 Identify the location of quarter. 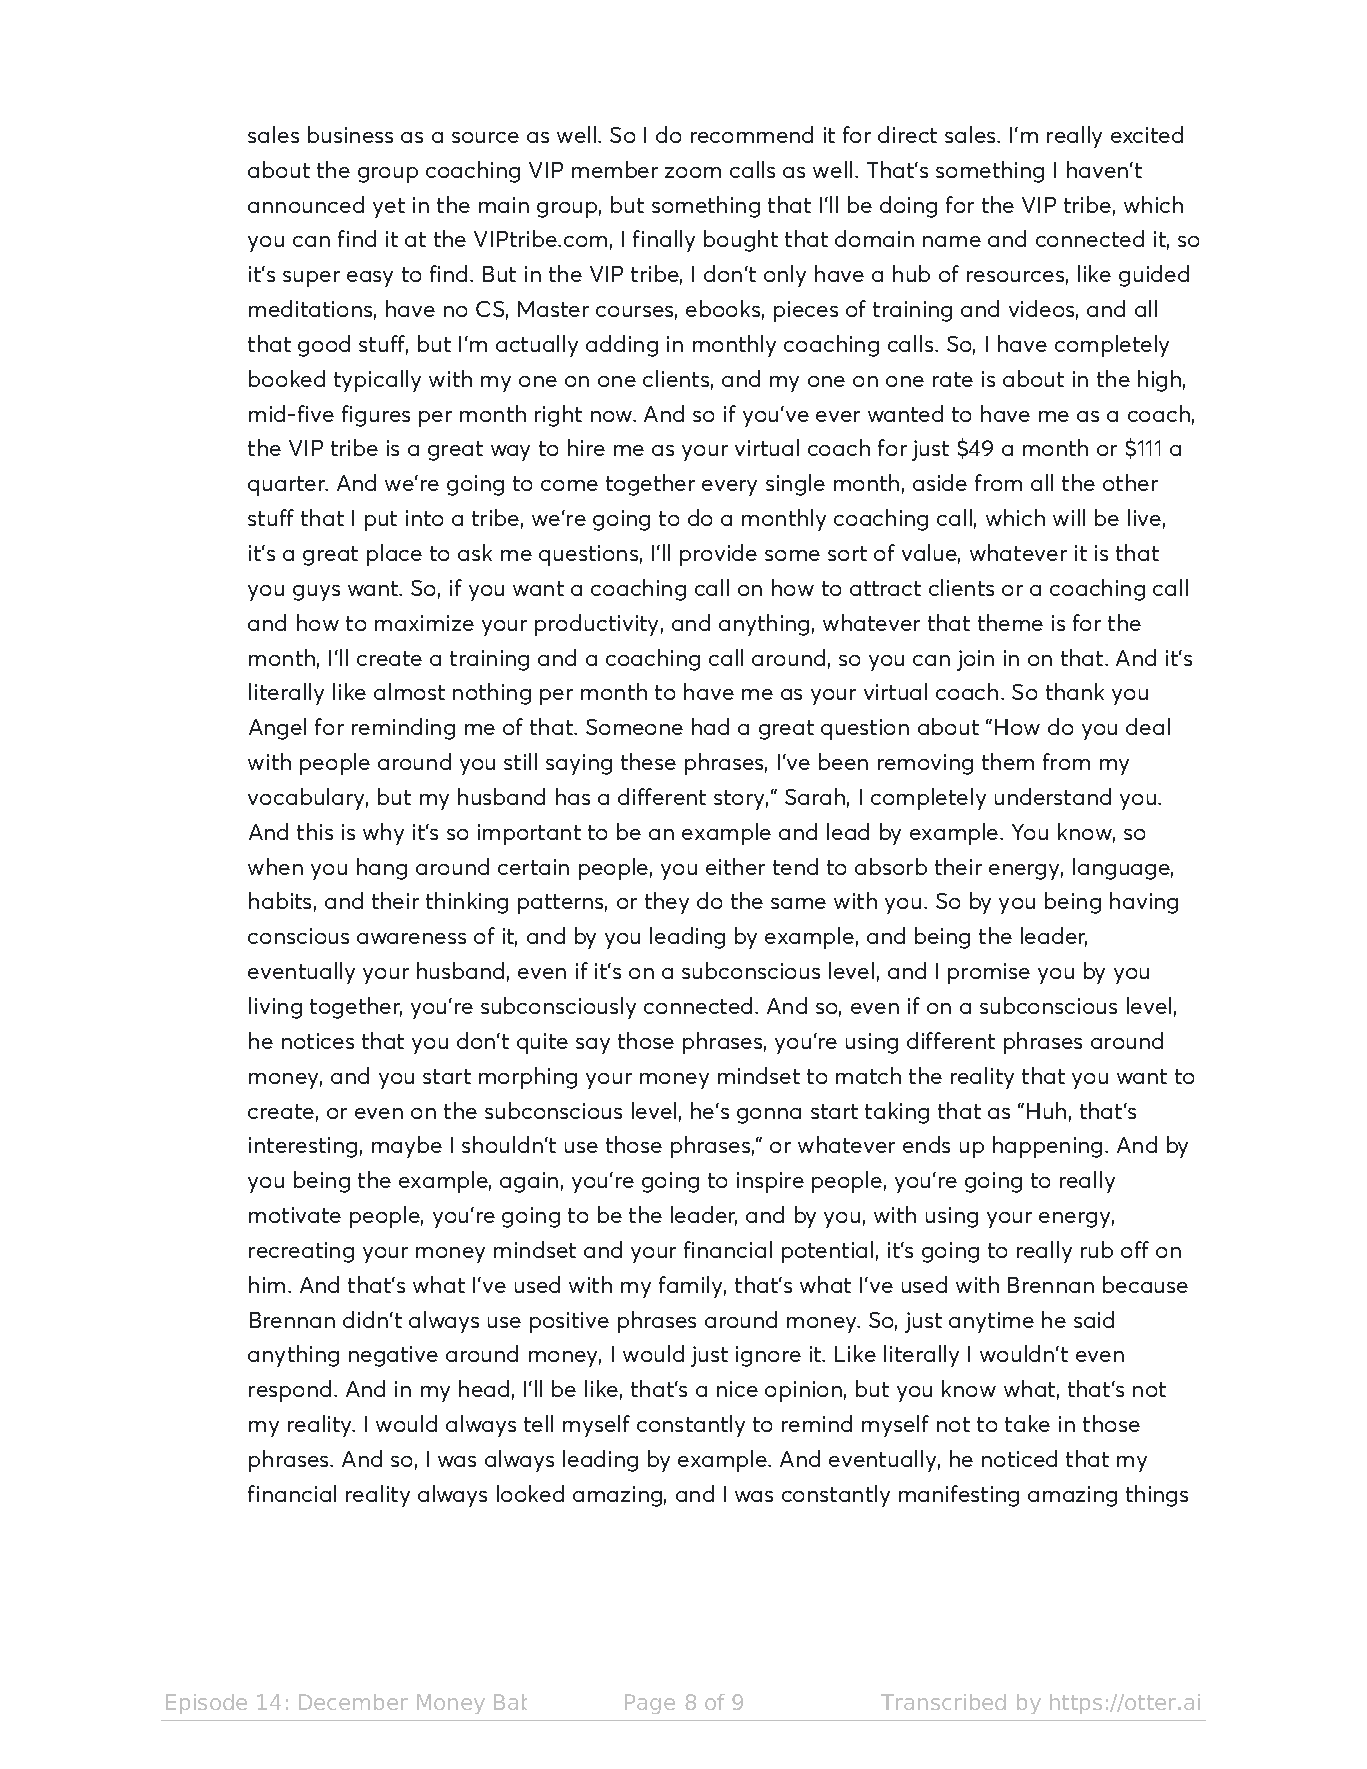
(288, 486).
